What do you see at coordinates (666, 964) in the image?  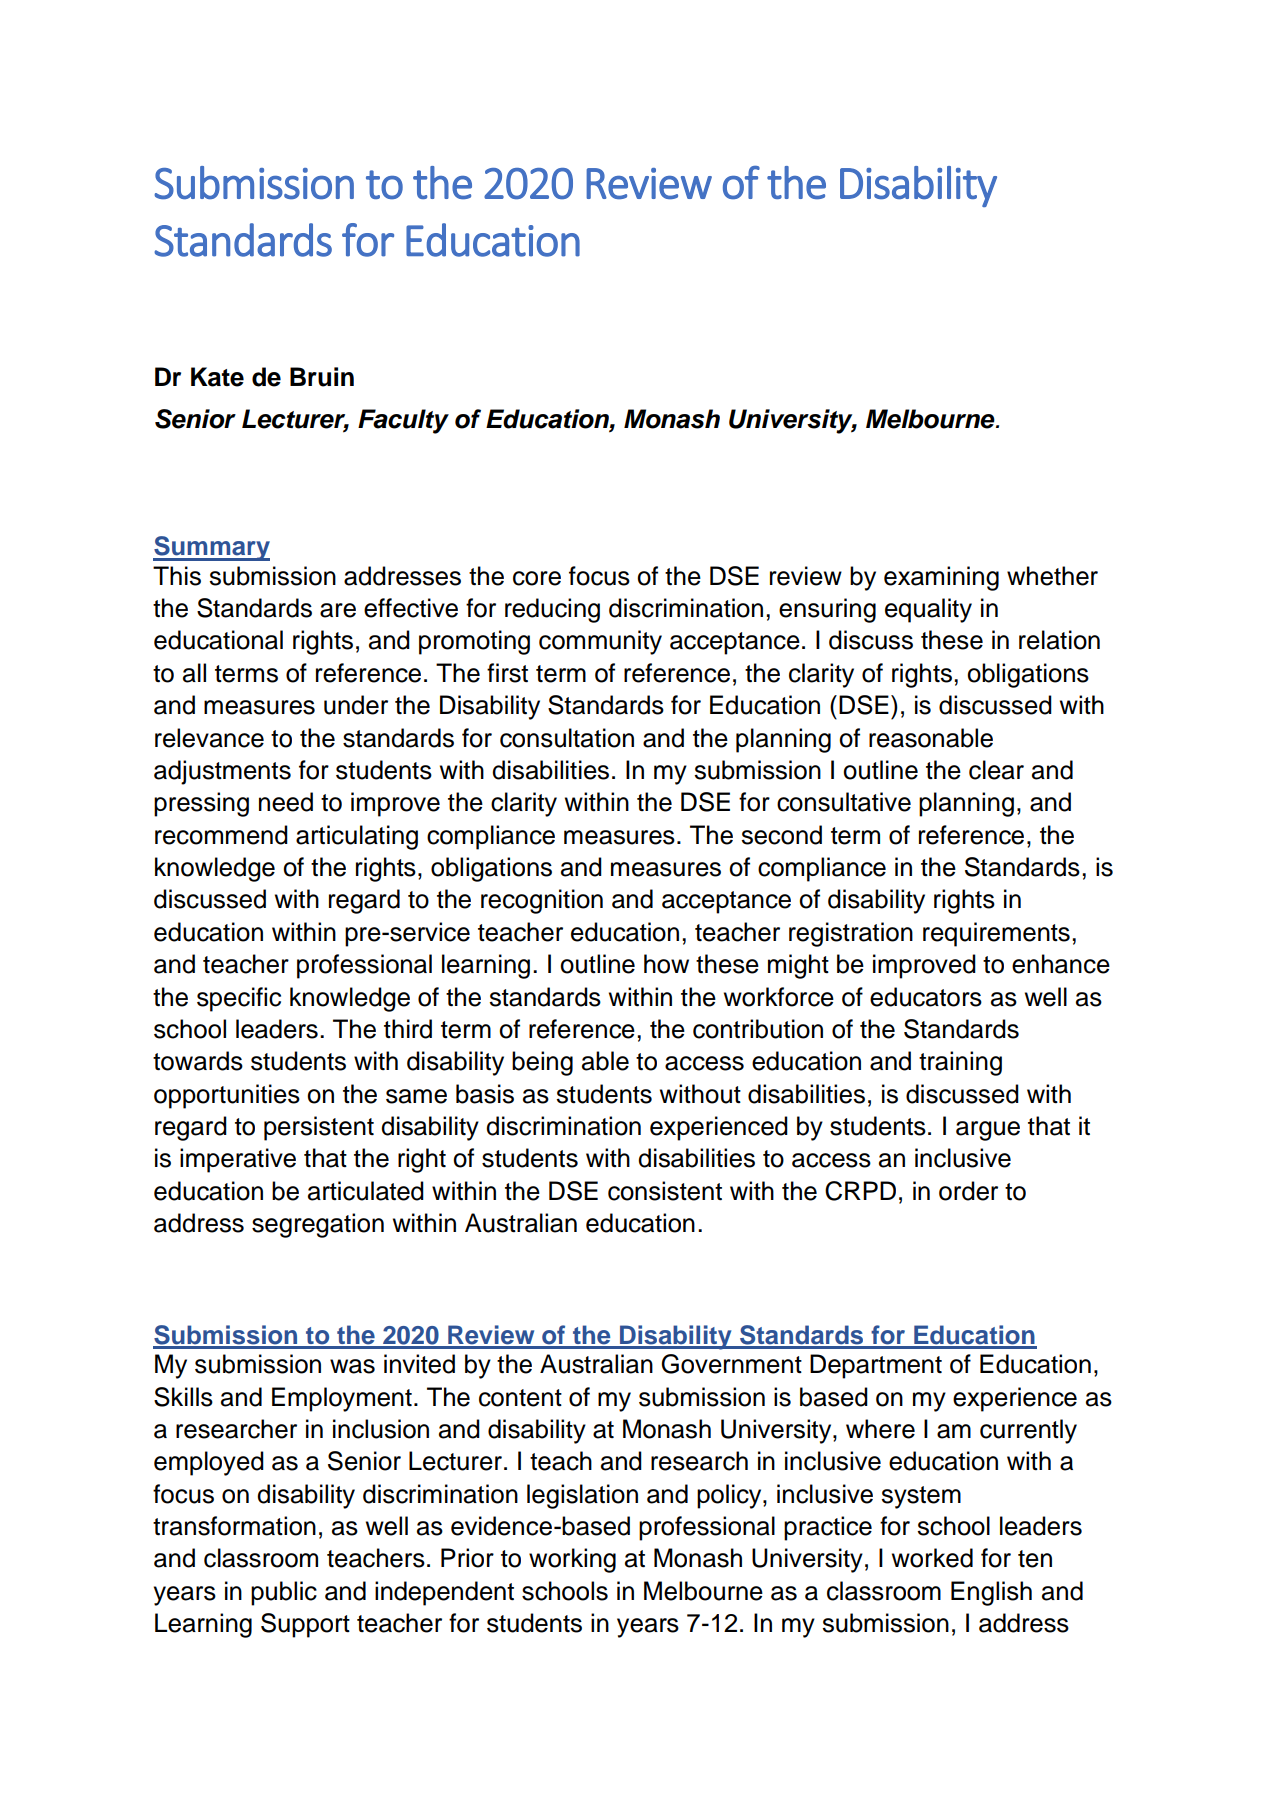 I see `how` at bounding box center [666, 964].
